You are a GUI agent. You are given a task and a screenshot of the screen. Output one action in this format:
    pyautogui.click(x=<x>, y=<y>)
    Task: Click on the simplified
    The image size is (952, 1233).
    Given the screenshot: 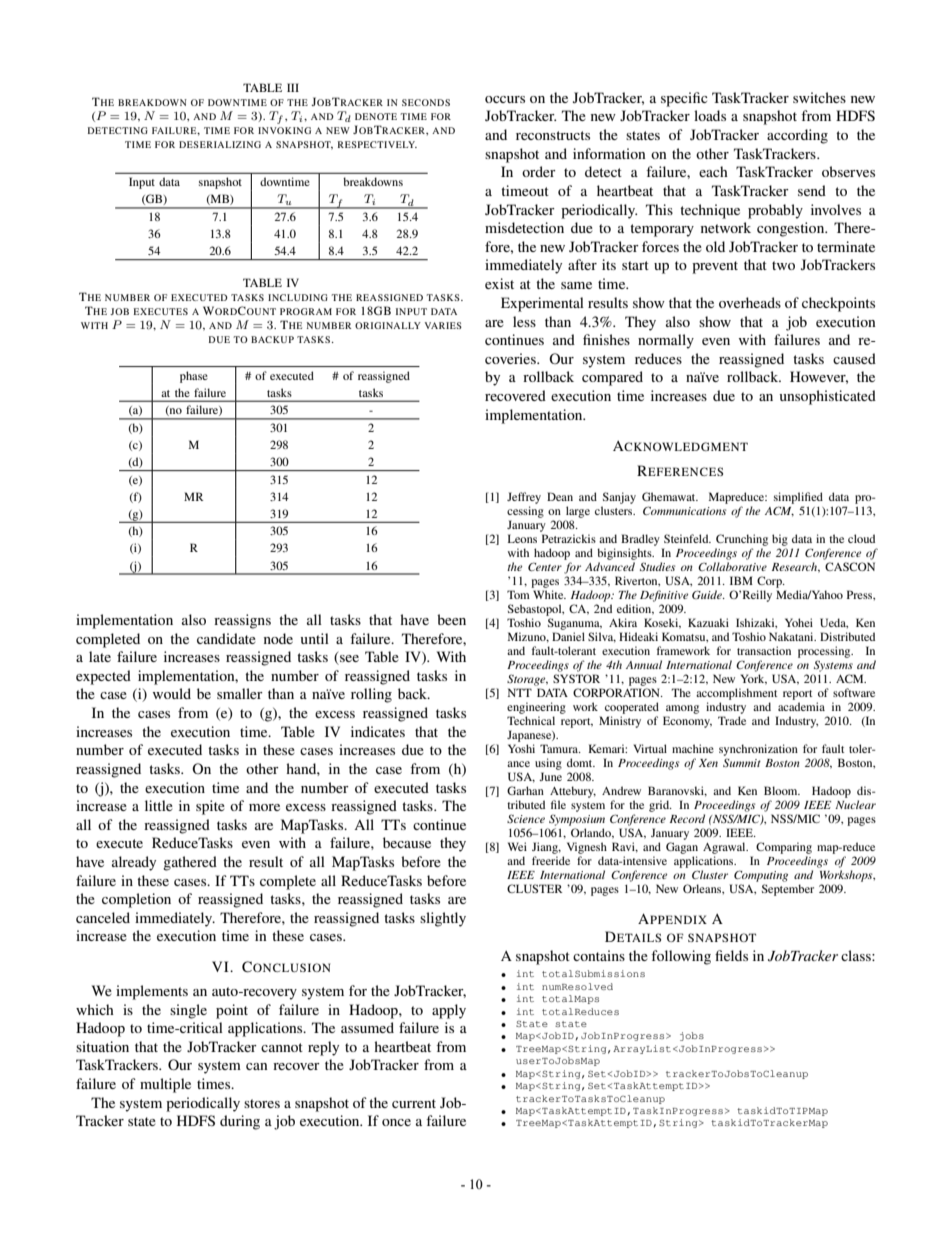 What is the action you would take?
    pyautogui.click(x=798, y=498)
